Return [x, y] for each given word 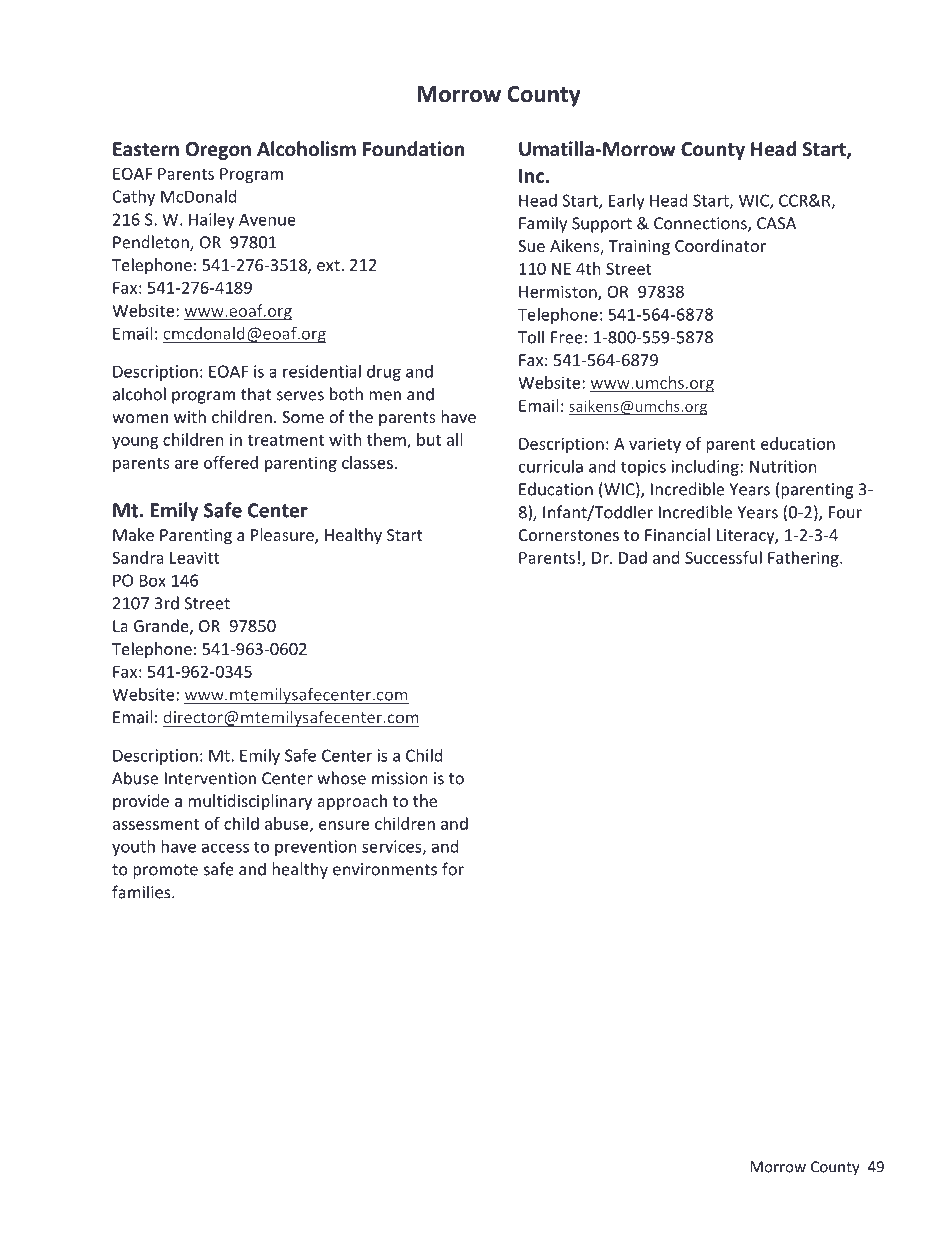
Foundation [413, 149]
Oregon [218, 151]
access [225, 848]
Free [567, 337]
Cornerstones [569, 535]
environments [385, 869]
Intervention [210, 778]
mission [400, 778]
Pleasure [283, 536]
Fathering [804, 559]
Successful [723, 557]
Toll [531, 337]
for [453, 869]
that [256, 394]
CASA [776, 223]
